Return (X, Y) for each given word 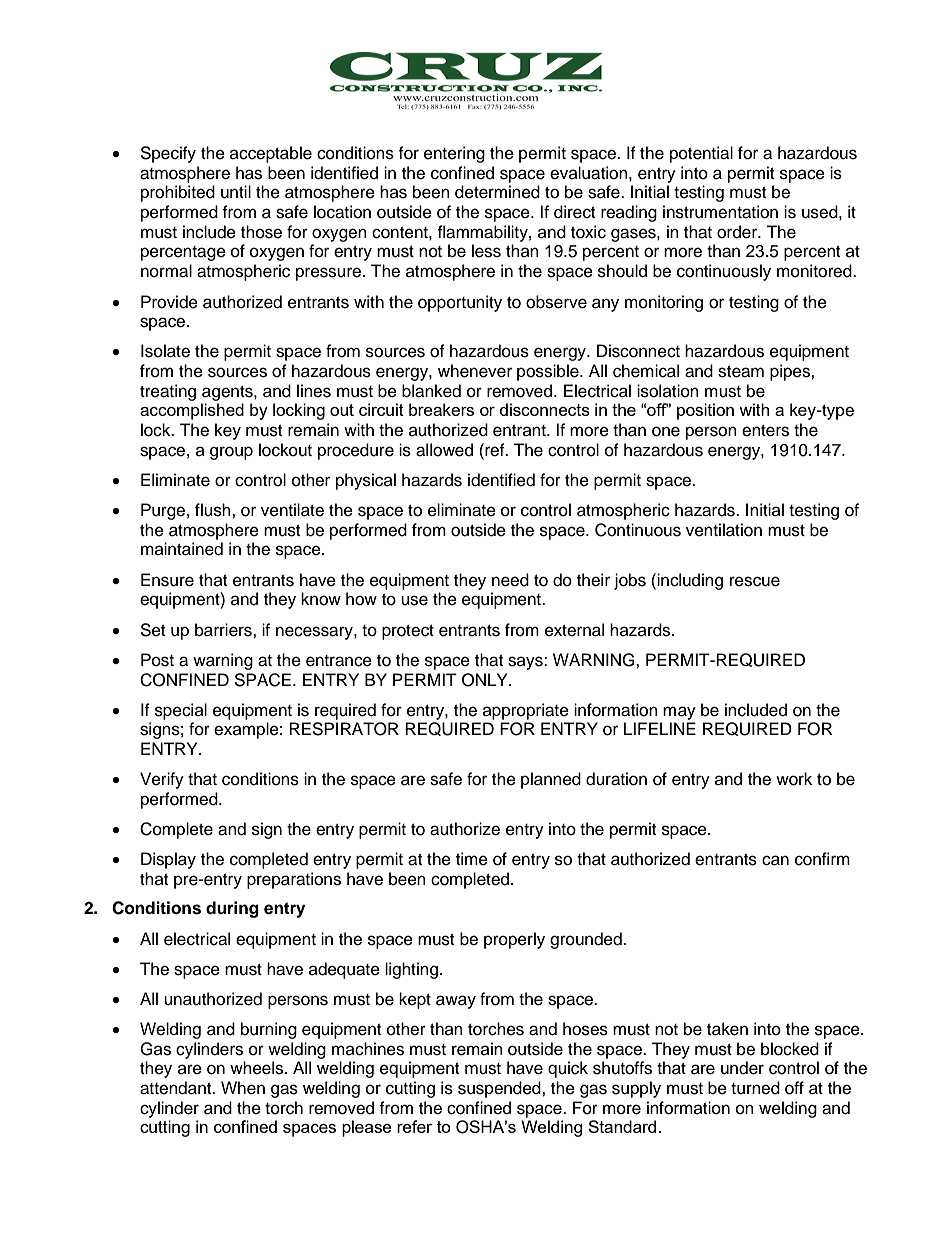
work (794, 779)
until (236, 192)
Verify (162, 780)
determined (497, 192)
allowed (444, 450)
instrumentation (720, 212)
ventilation (724, 530)
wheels (258, 1068)
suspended (500, 1089)
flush (214, 510)
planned (551, 780)
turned (755, 1088)
